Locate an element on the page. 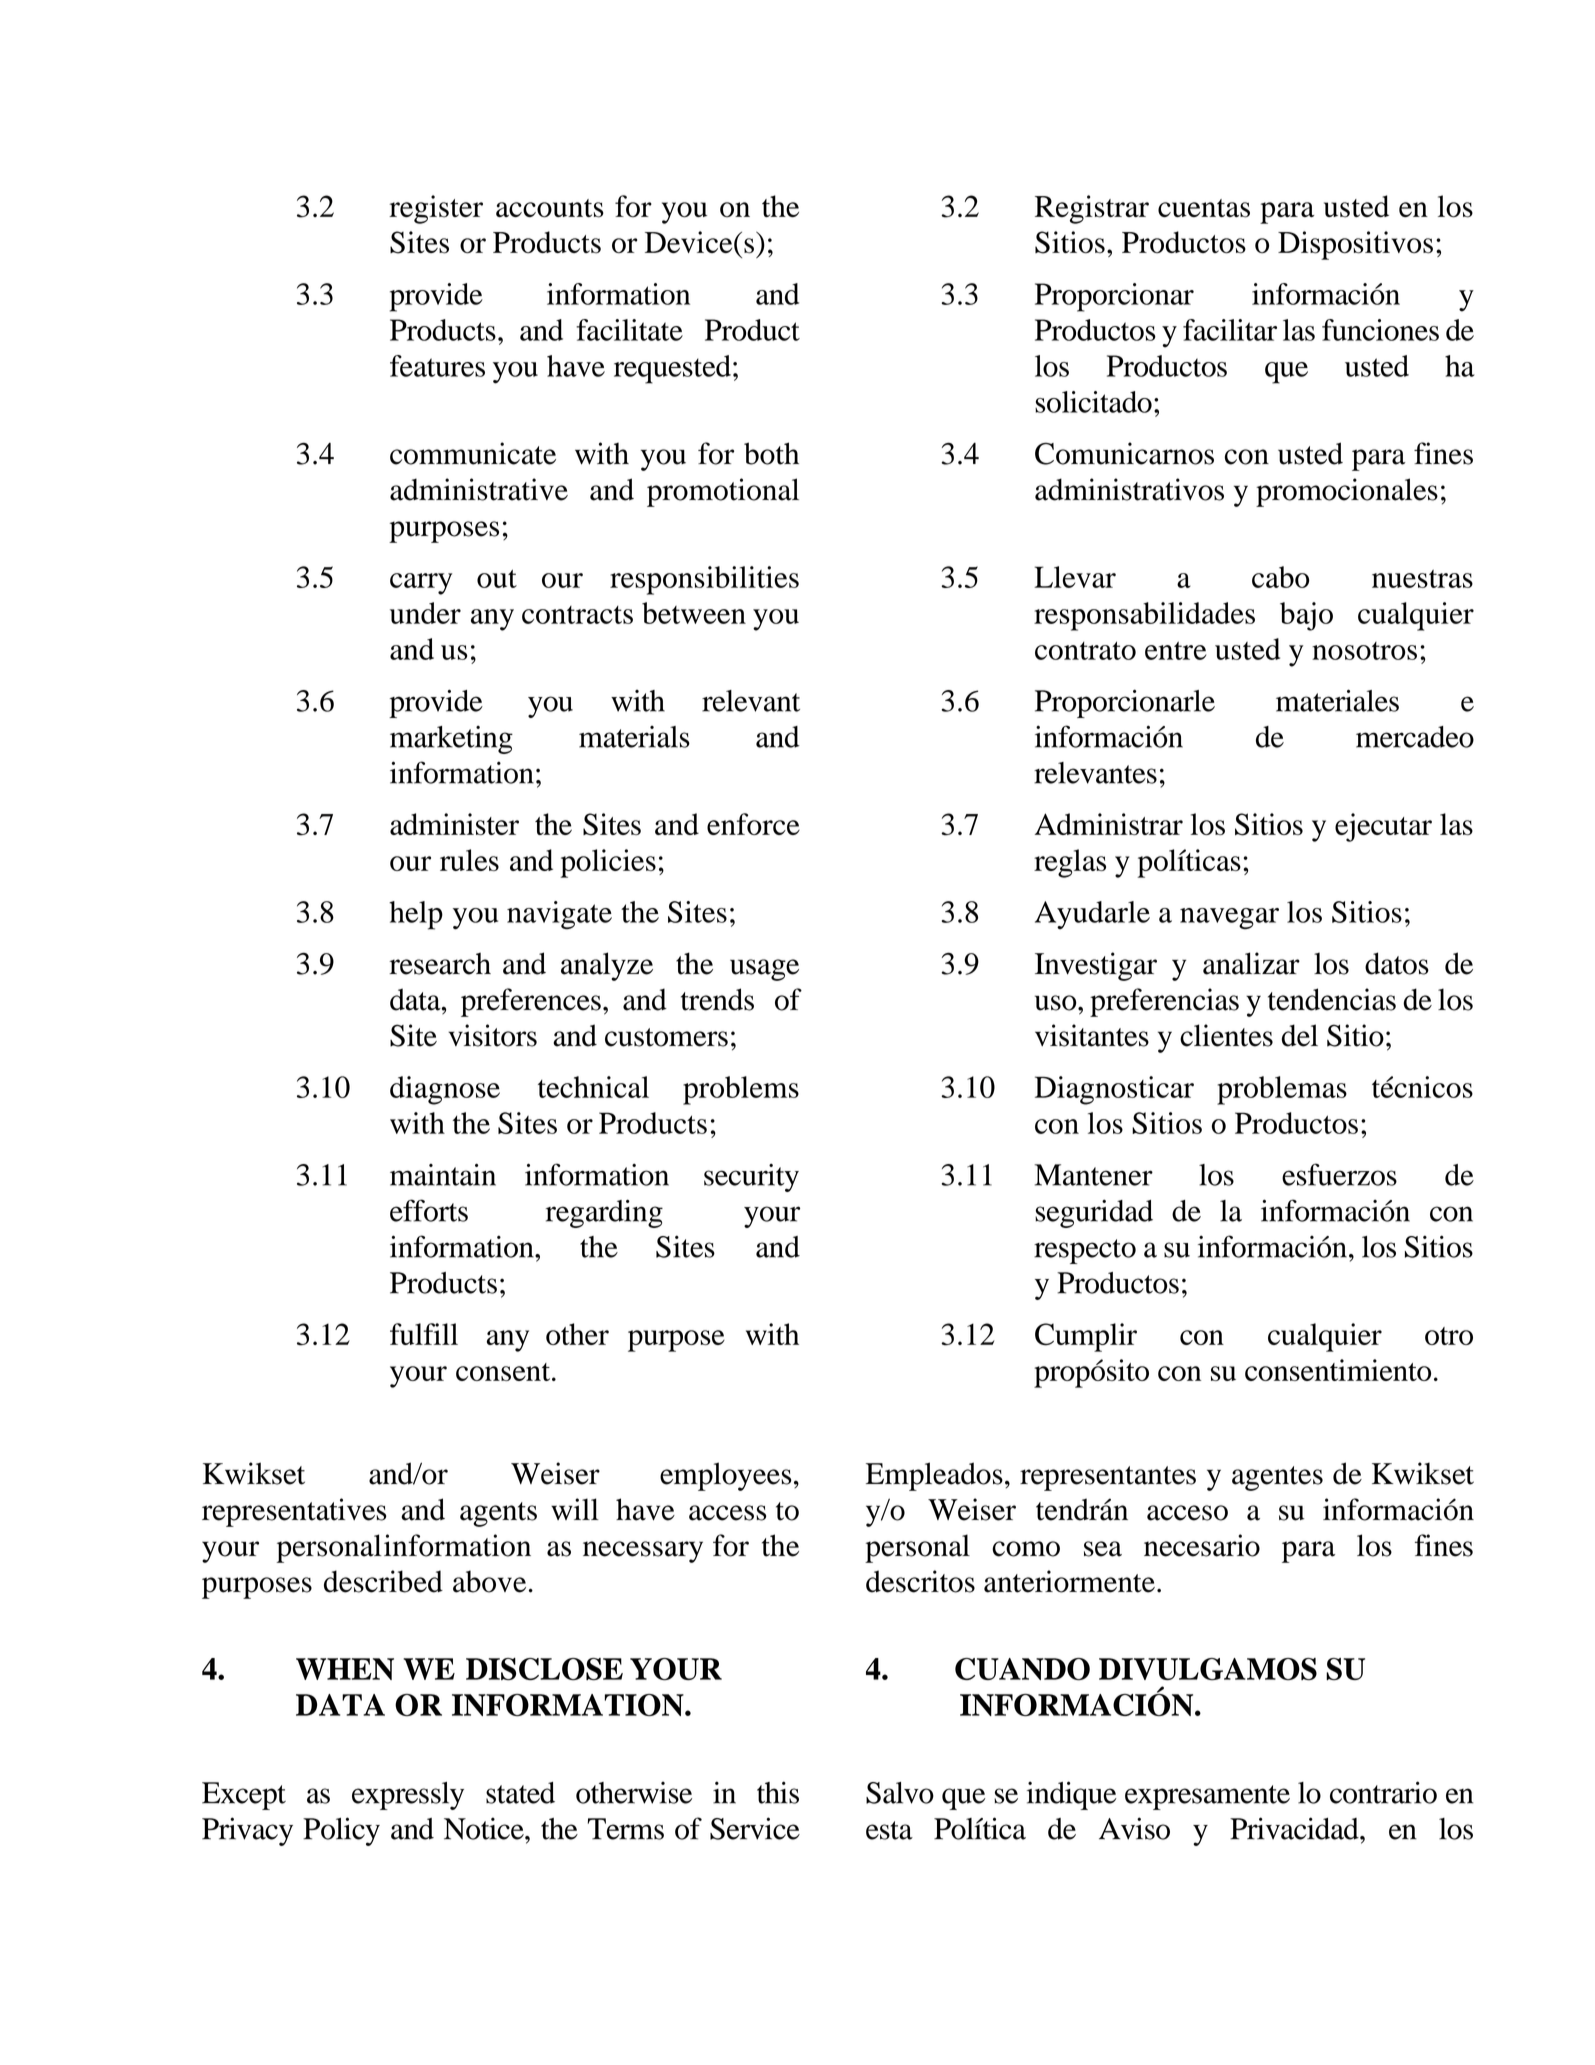 The height and width of the image is (2065, 1595). del is located at coordinates (1300, 1035).
